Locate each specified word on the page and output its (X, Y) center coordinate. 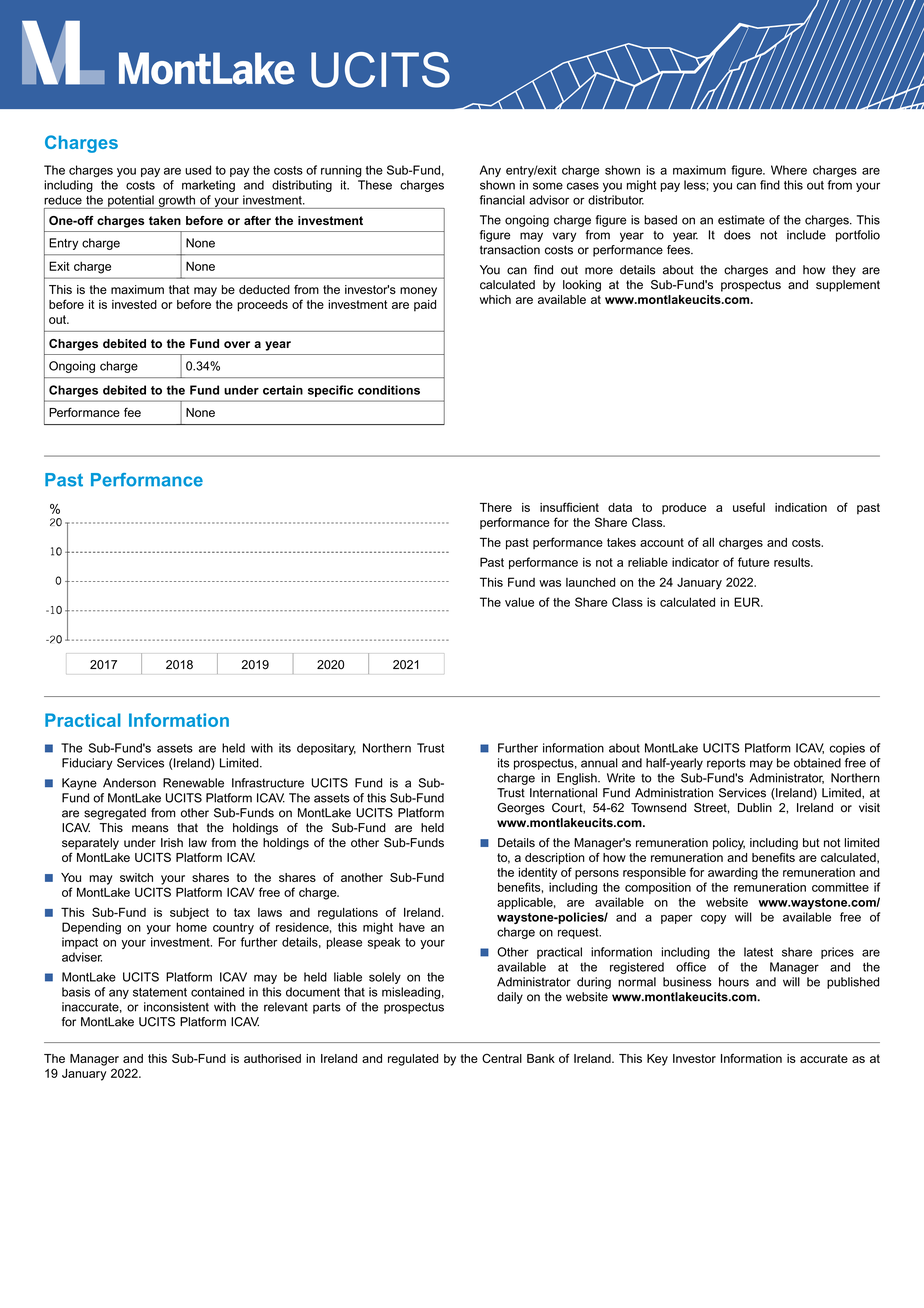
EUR (748, 602)
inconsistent (176, 1007)
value (519, 602)
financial (502, 200)
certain (283, 390)
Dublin (755, 808)
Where (789, 170)
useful (749, 507)
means (150, 829)
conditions (389, 390)
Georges (521, 809)
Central (502, 1058)
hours (734, 982)
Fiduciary (87, 764)
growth (176, 202)
